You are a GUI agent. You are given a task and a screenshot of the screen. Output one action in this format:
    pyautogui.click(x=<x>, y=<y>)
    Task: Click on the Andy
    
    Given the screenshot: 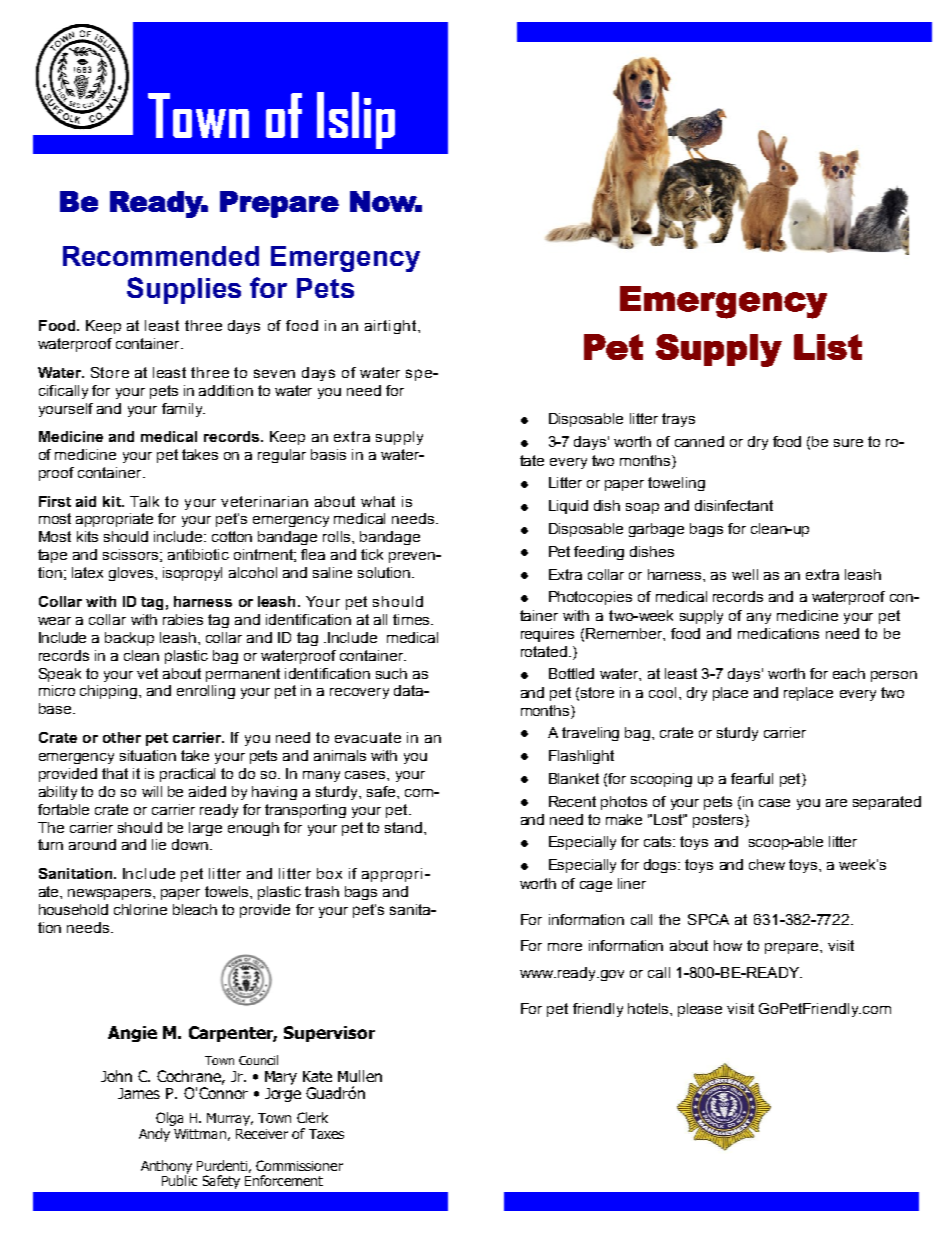 What is the action you would take?
    pyautogui.click(x=154, y=1135)
